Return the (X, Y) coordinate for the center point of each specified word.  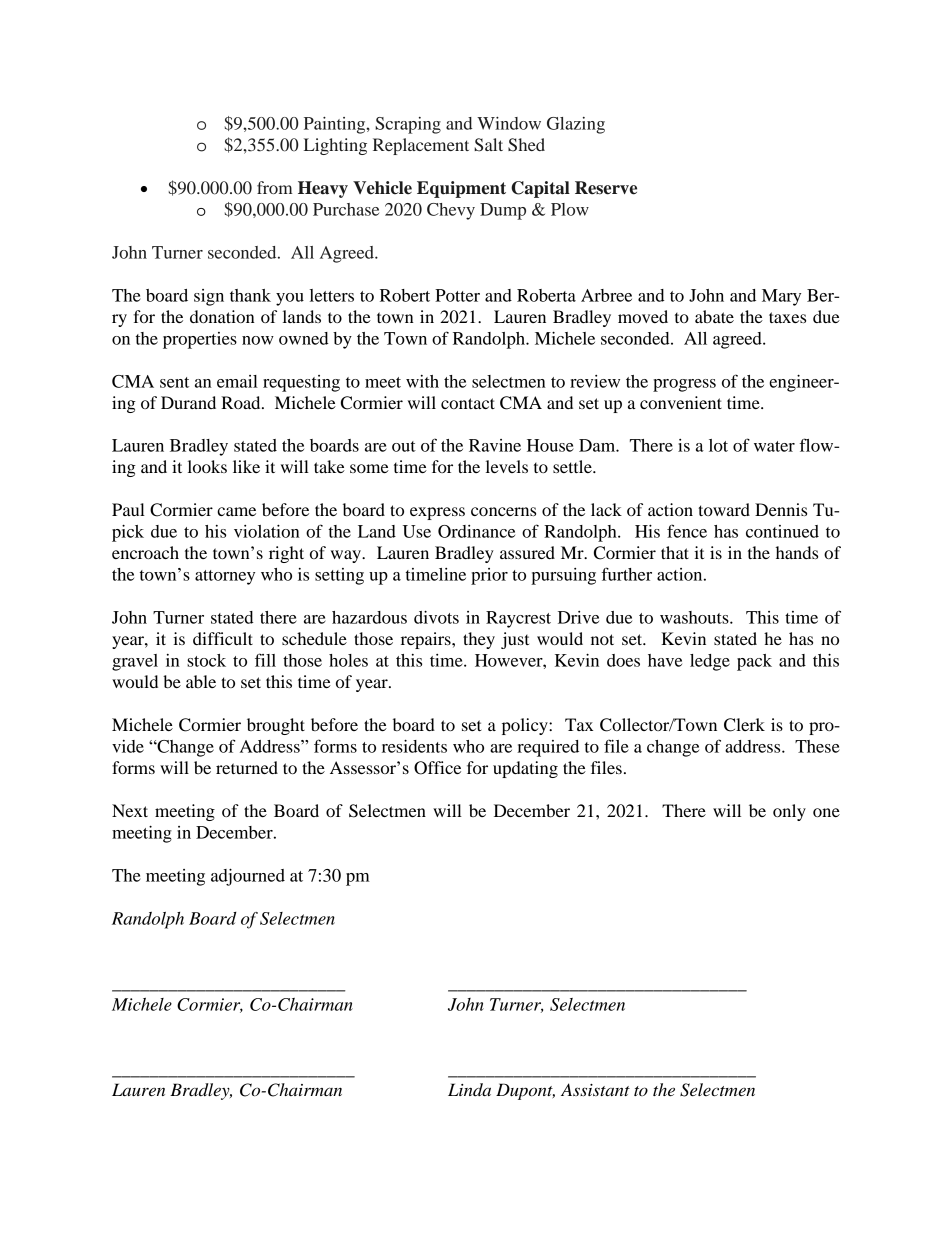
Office (437, 768)
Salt (488, 145)
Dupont (525, 1091)
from (274, 187)
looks (207, 466)
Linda (469, 1090)
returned (247, 767)
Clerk (744, 725)
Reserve (606, 188)
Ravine (495, 445)
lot (718, 445)
